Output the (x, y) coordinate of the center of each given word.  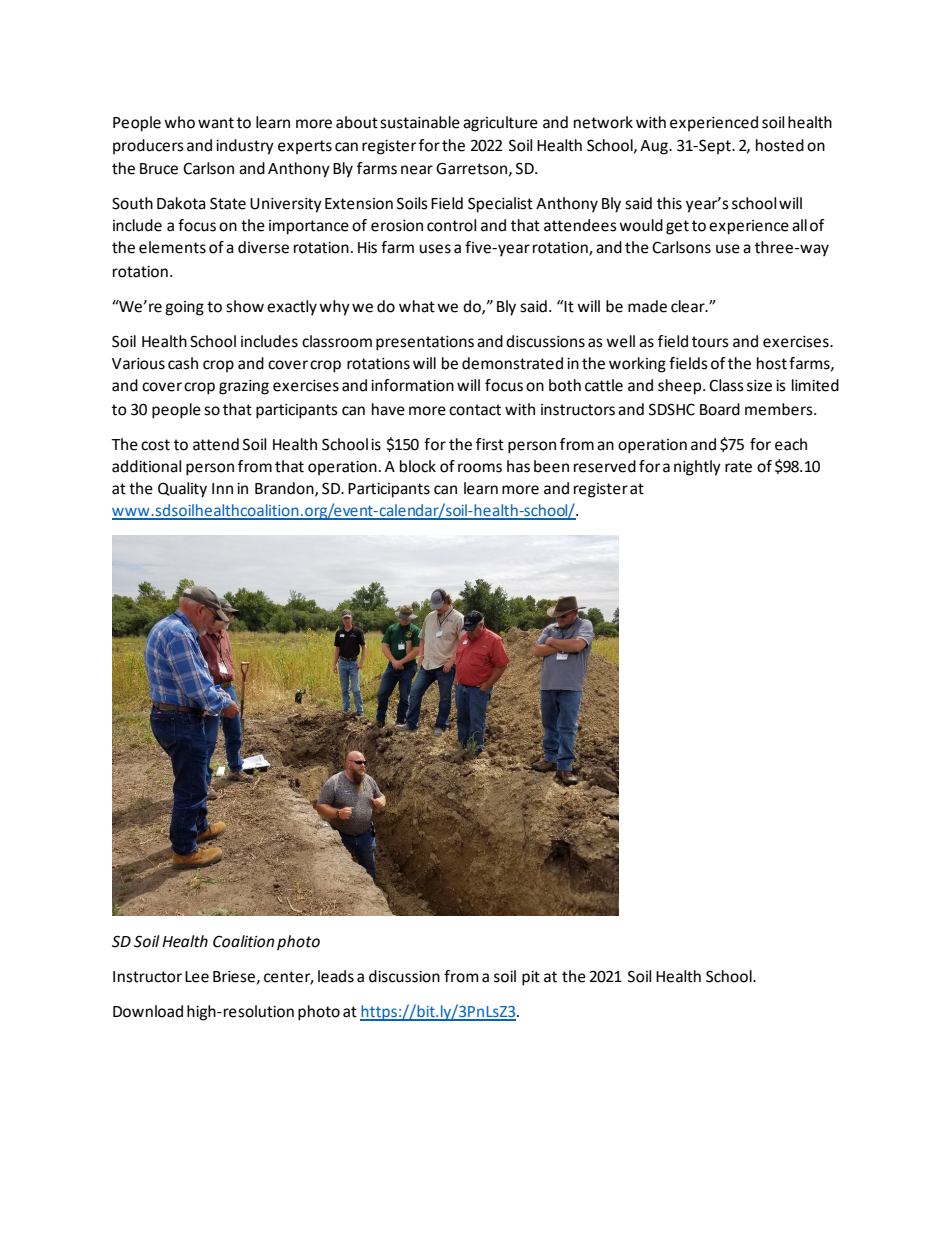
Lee (197, 977)
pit (531, 978)
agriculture (500, 124)
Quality (182, 490)
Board (720, 409)
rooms (480, 468)
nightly (697, 468)
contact (475, 410)
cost (155, 445)
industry (245, 147)
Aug (655, 147)
